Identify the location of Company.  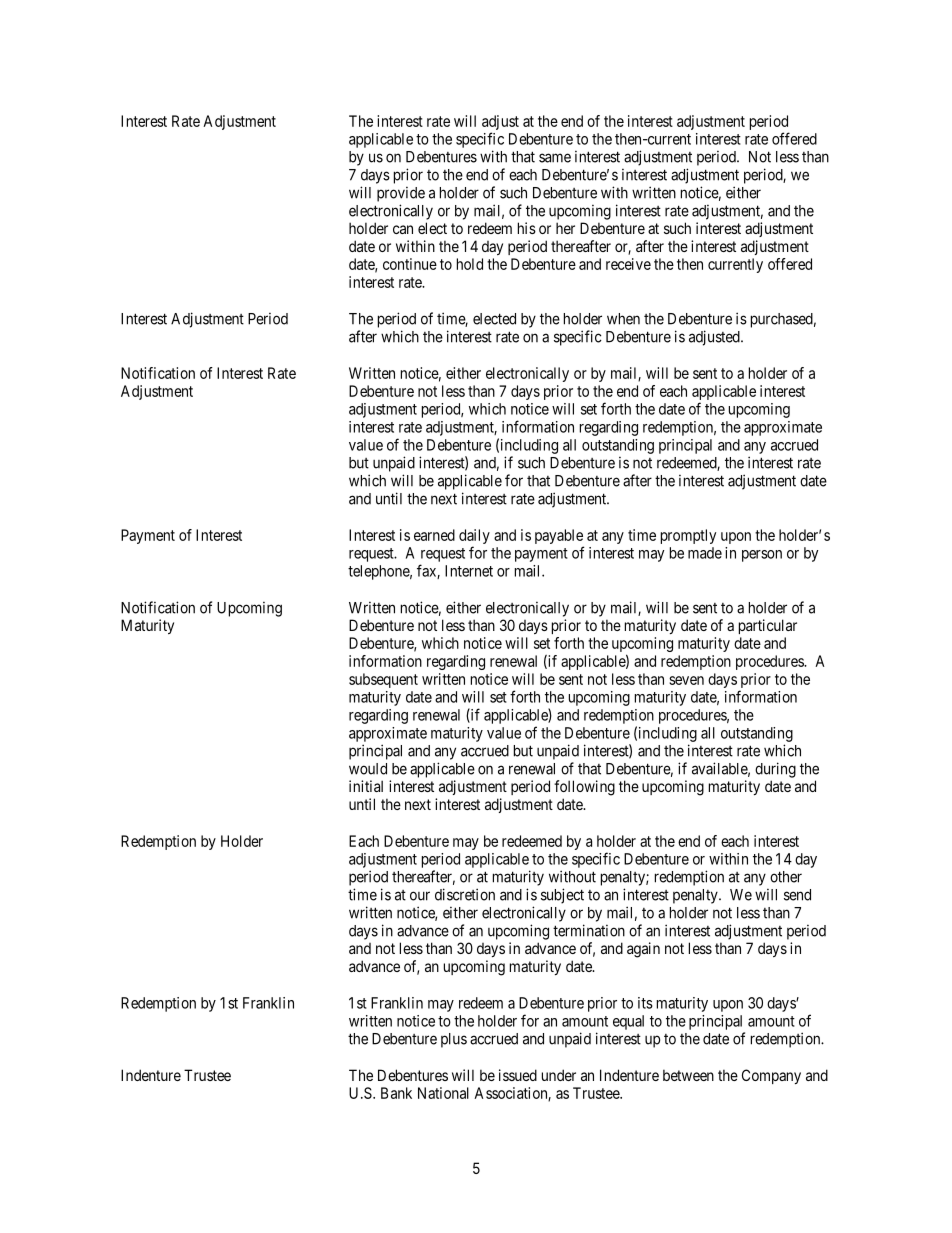
(771, 1076).
